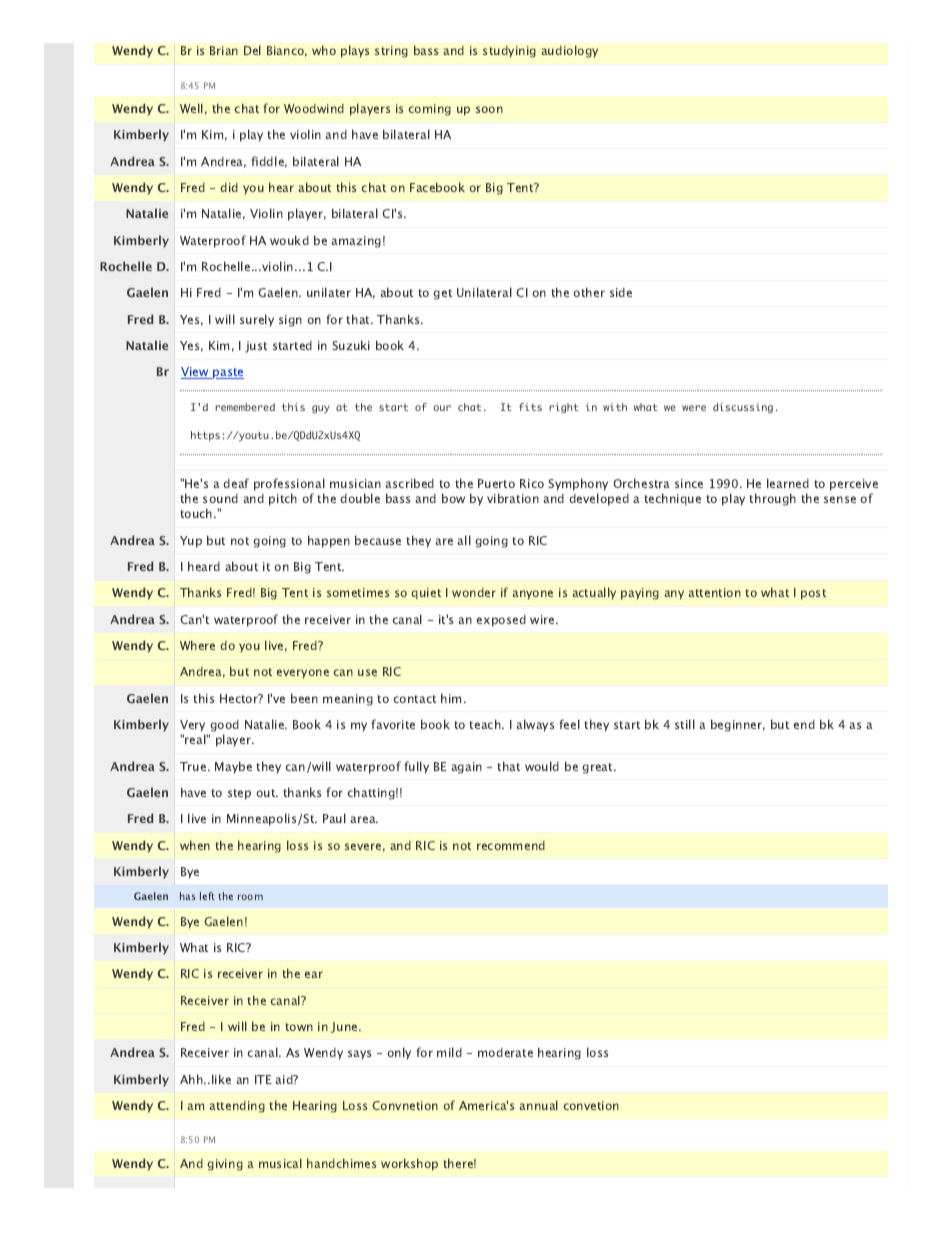 The image size is (952, 1233). Describe the element at coordinates (538, 1105) in the document. I see `annual` at that location.
